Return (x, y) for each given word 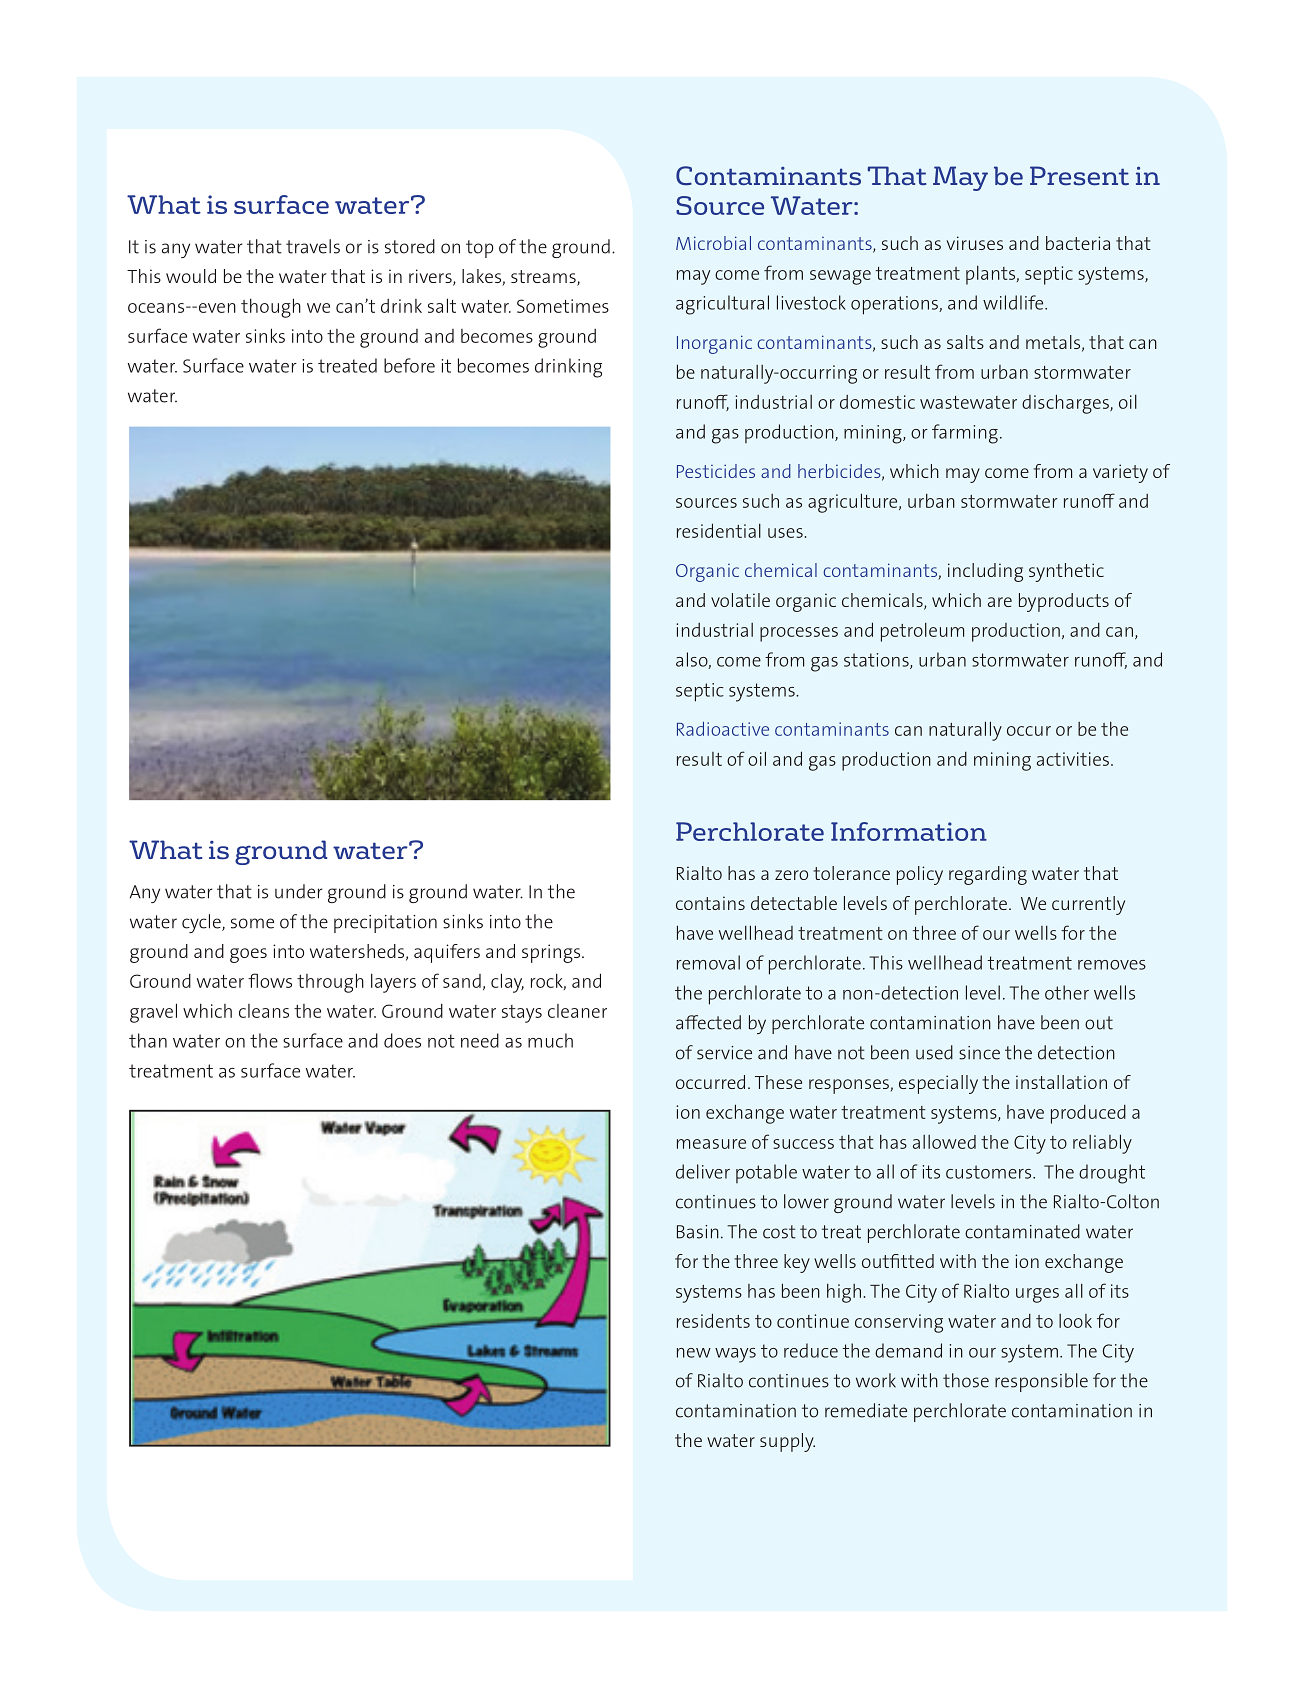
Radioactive (723, 729)
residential (719, 530)
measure (711, 1144)
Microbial (713, 243)
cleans (264, 1011)
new (694, 1353)
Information (909, 831)
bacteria (1078, 243)
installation (1061, 1082)
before (409, 365)
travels (313, 246)
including (985, 572)
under (298, 891)
